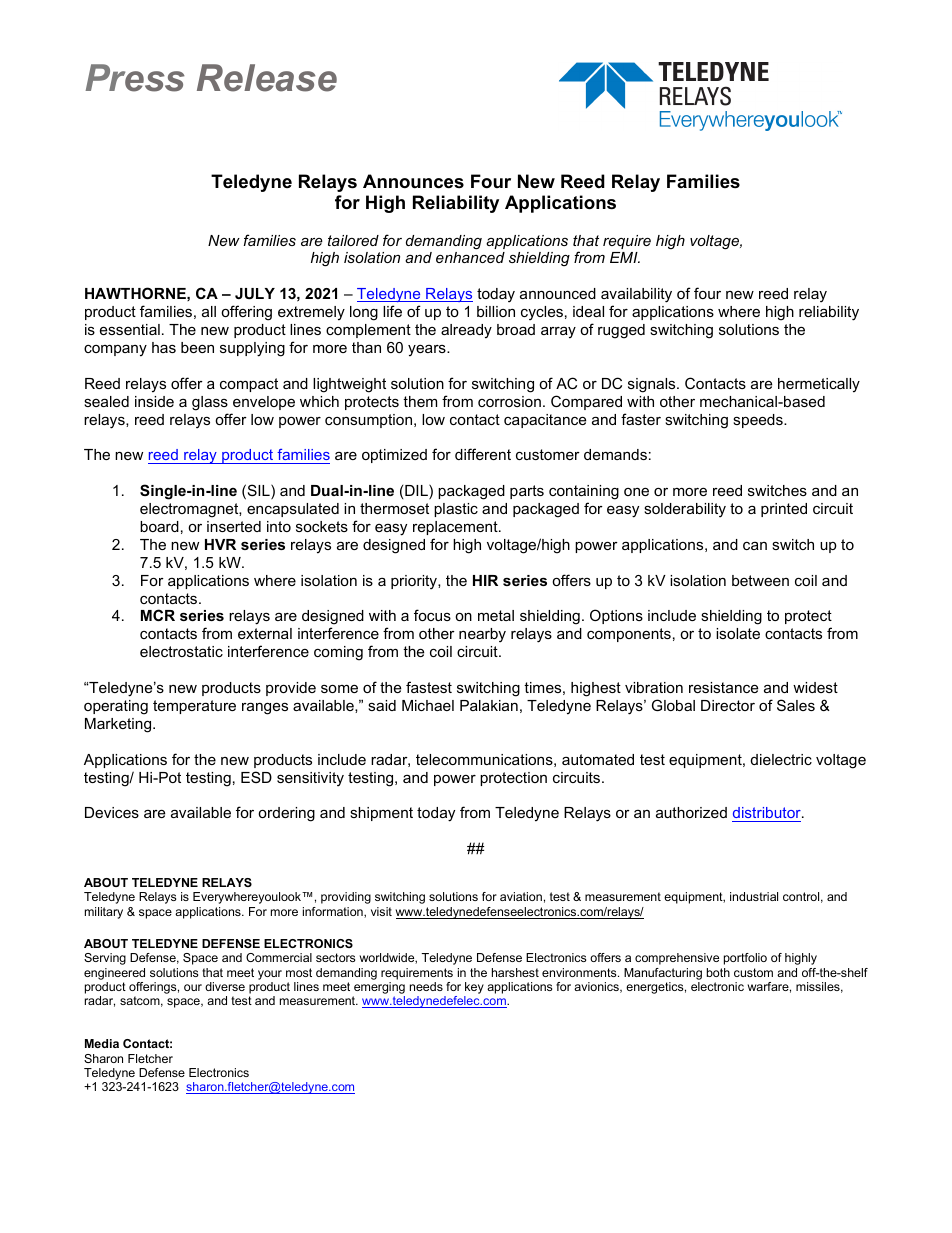 This screenshot has height=1233, width=952. Describe the element at coordinates (456, 528) in the screenshot. I see `replacement` at that location.
